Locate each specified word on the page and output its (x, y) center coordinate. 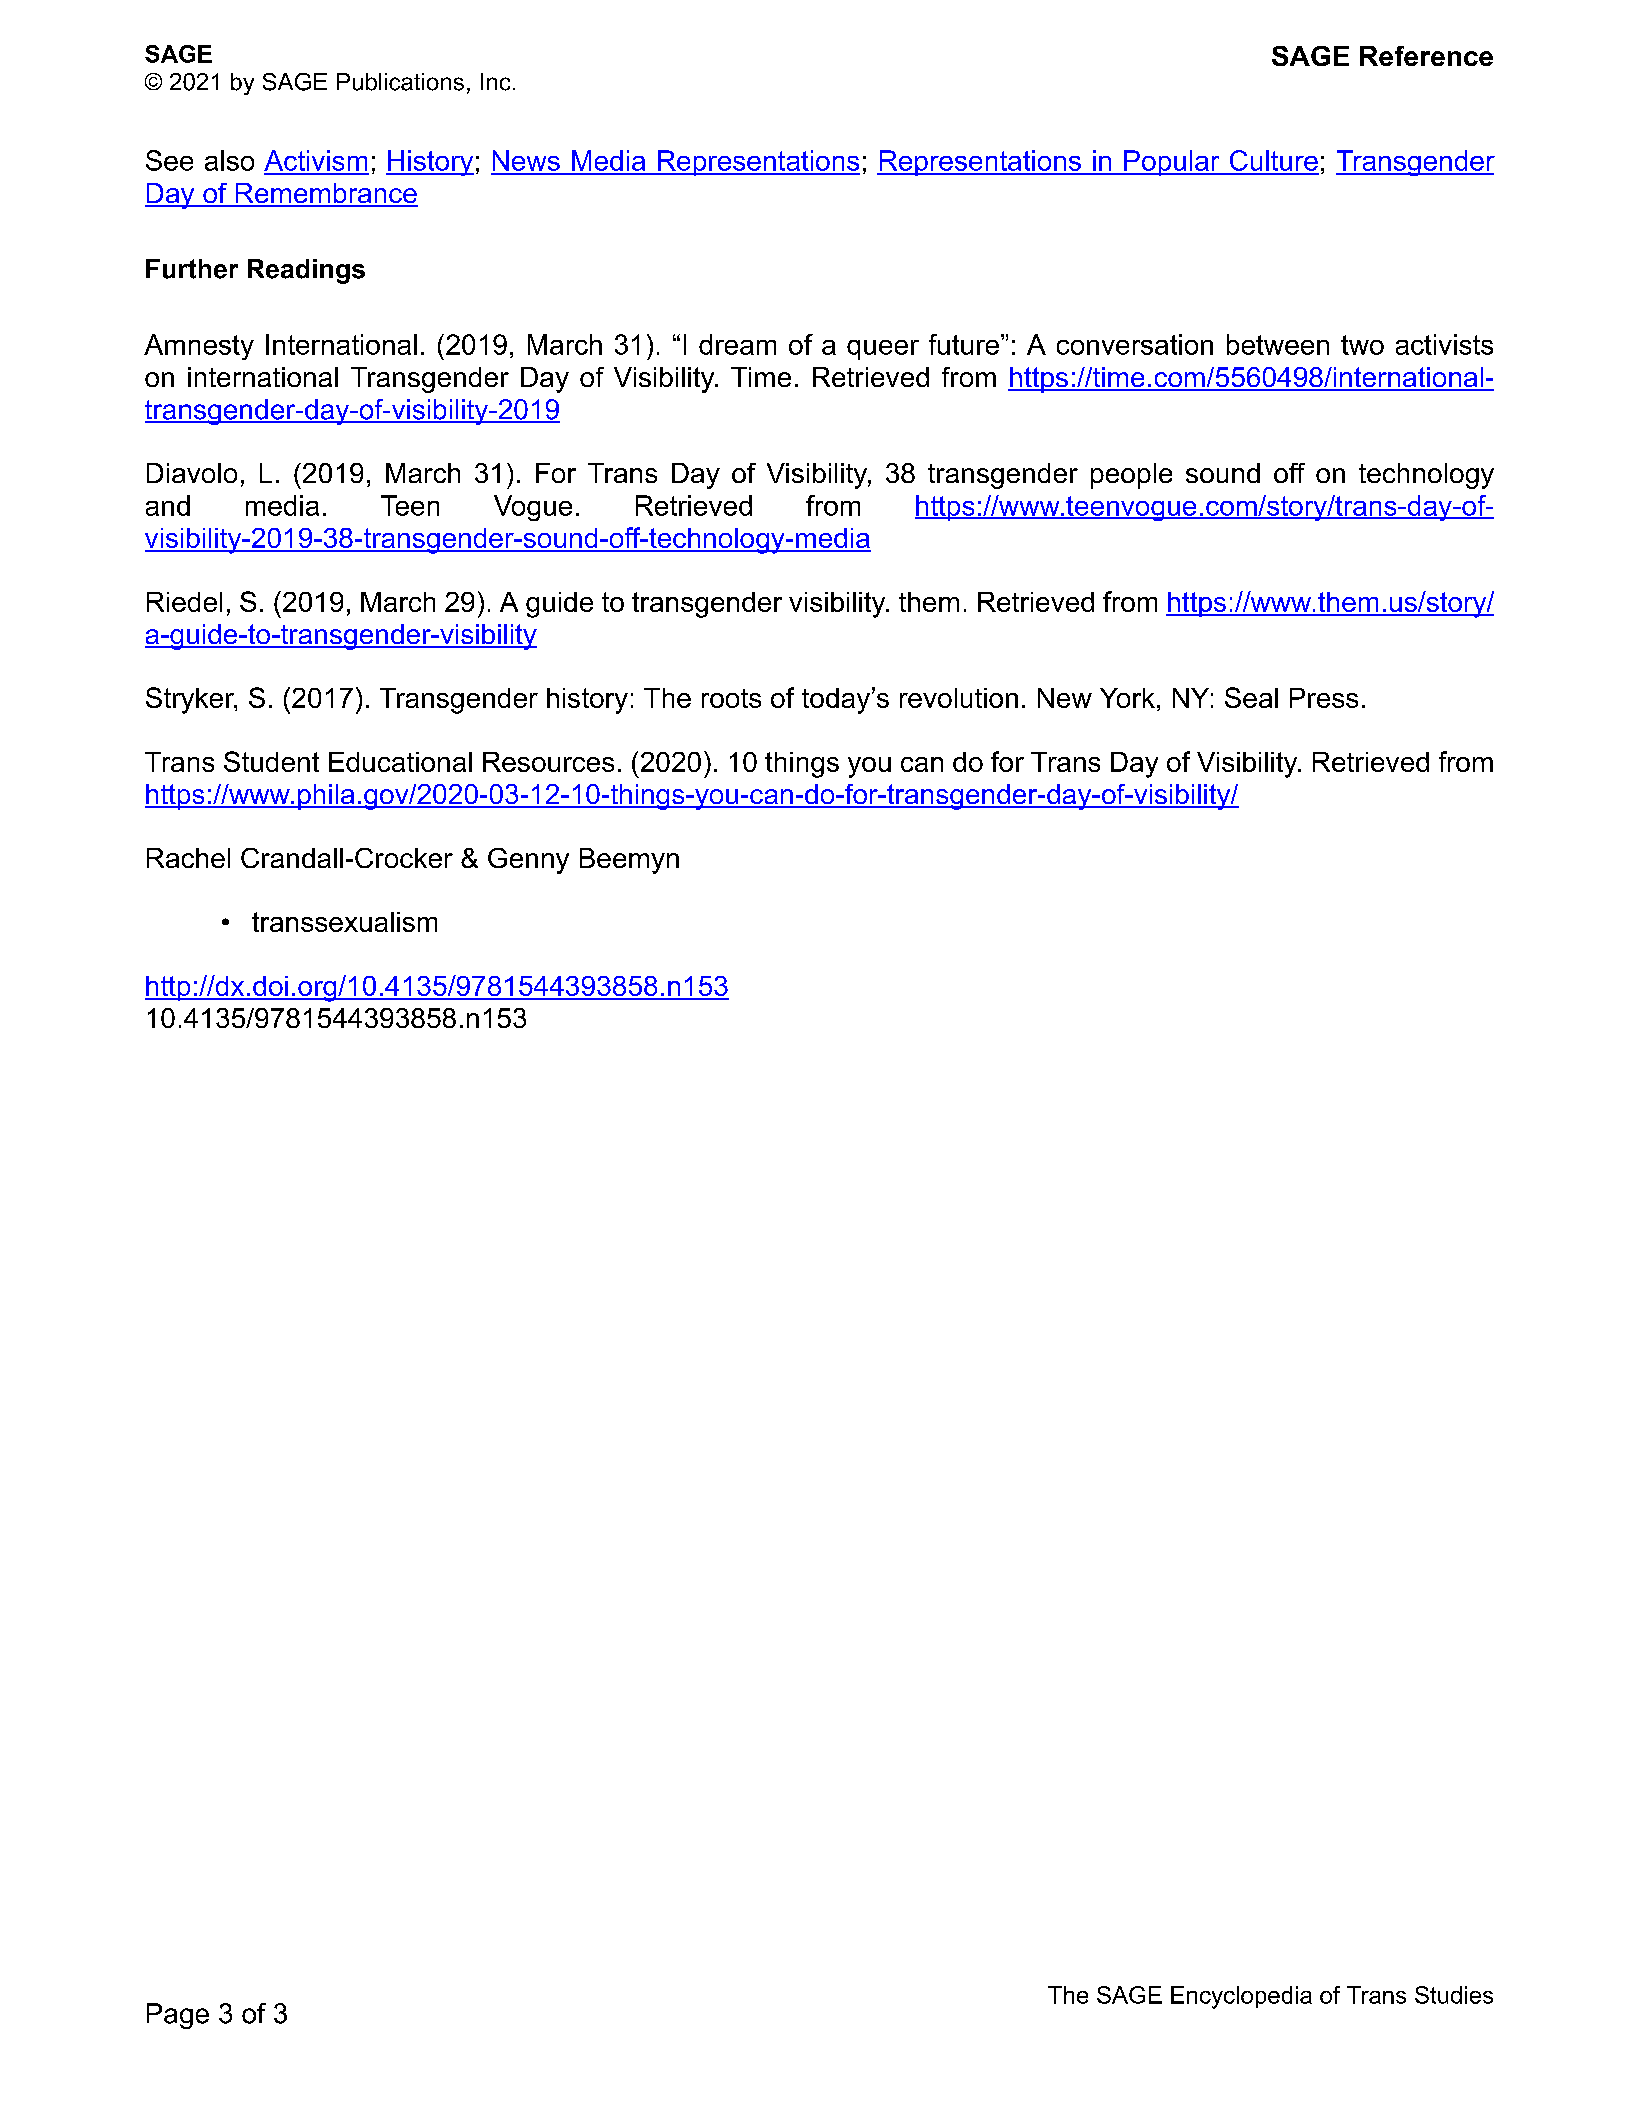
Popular (1172, 163)
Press (1324, 698)
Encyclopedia (1241, 1997)
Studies (1454, 1995)
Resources (548, 762)
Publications (400, 82)
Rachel (188, 858)
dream (737, 344)
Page (178, 2016)
